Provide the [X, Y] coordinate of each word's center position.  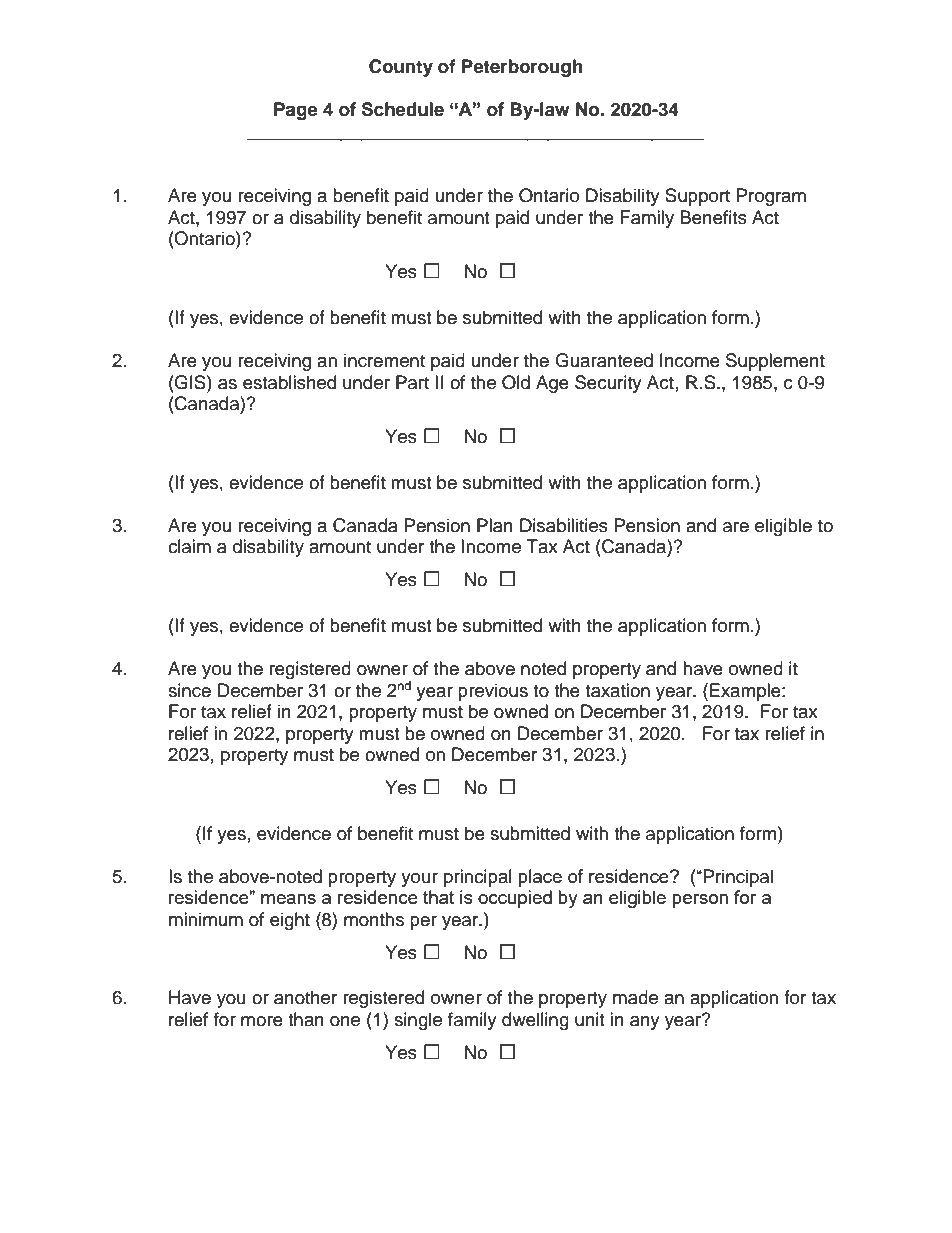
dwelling [535, 1021]
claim [189, 546]
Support [697, 197]
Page [296, 111]
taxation [617, 690]
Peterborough [522, 68]
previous [493, 692]
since [189, 690]
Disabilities [564, 525]
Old [516, 382]
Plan [495, 525]
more [262, 1021]
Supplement [775, 362]
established [289, 382]
